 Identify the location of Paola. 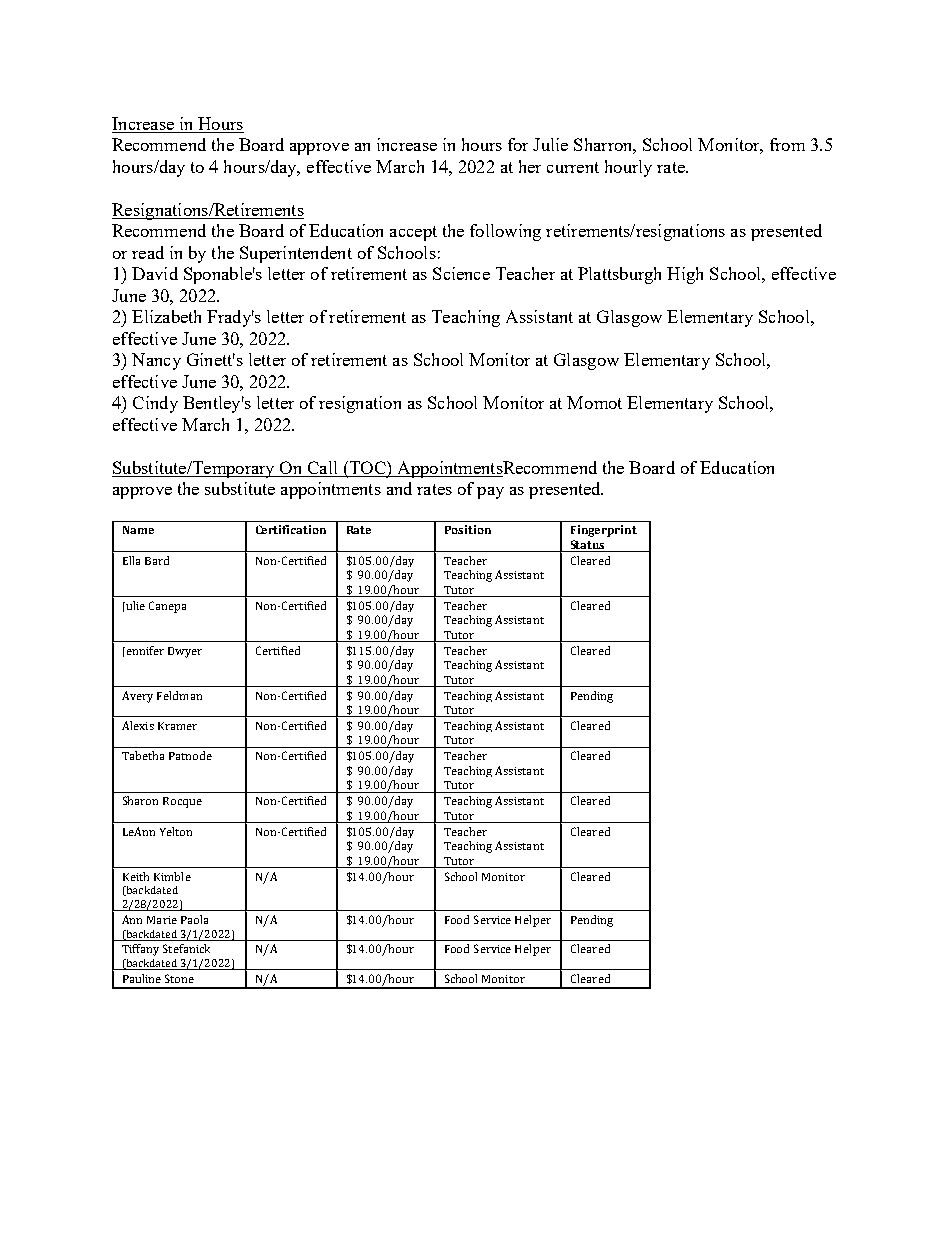
(194, 919).
